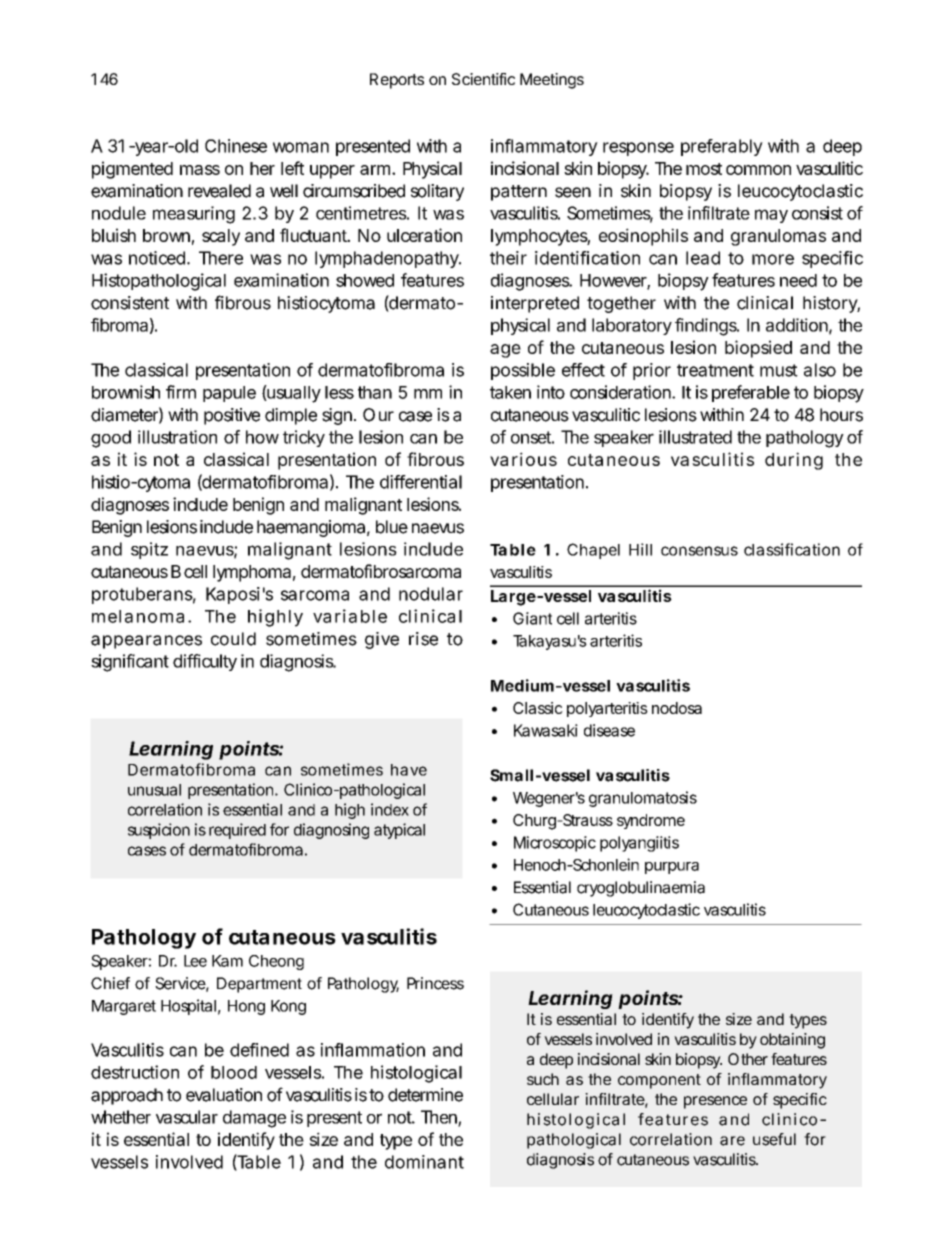  What do you see at coordinates (792, 549) in the page?
I see `classification` at bounding box center [792, 549].
